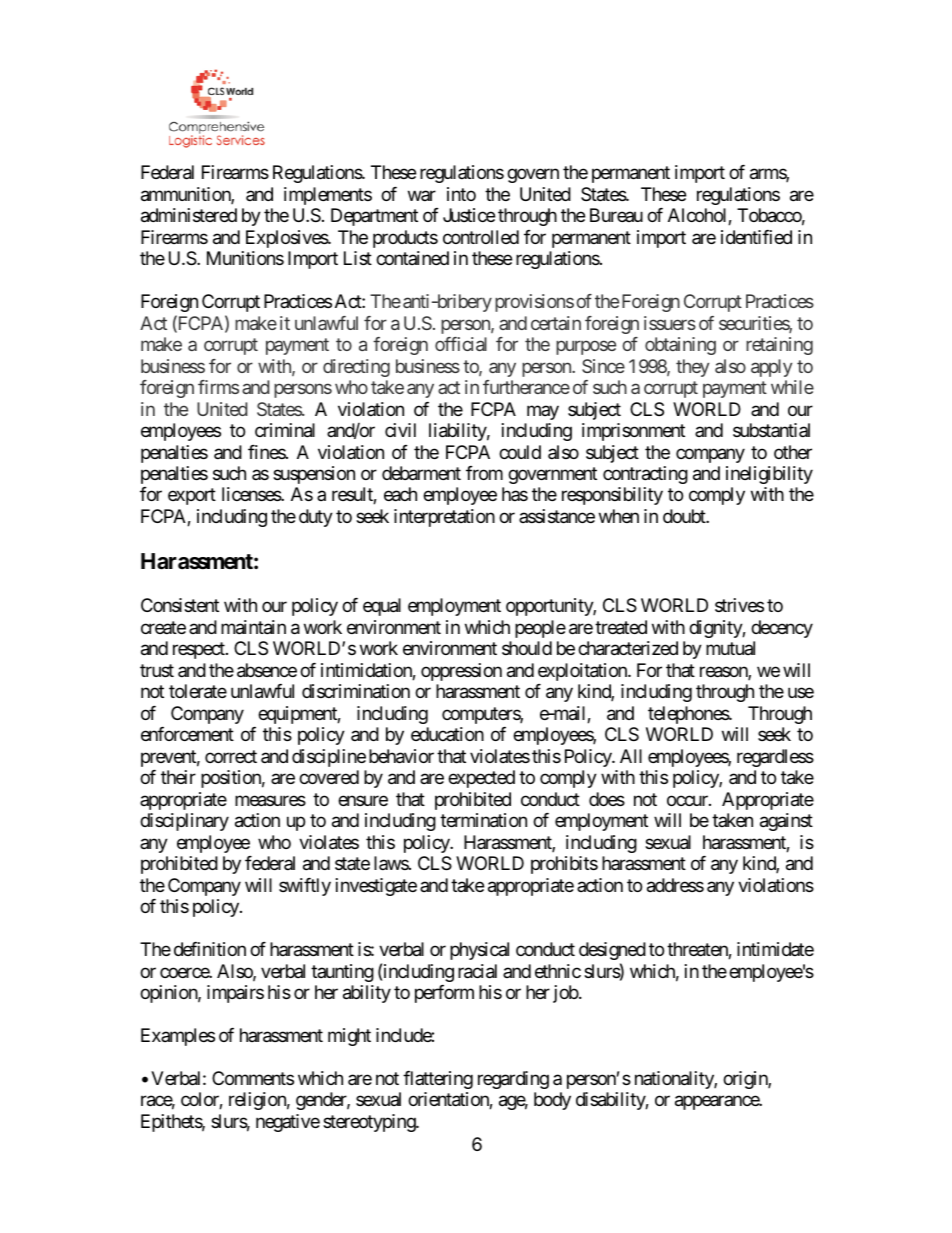 This screenshot has height=1233, width=952. Describe the element at coordinates (756, 237) in the screenshot. I see `identified` at that location.
